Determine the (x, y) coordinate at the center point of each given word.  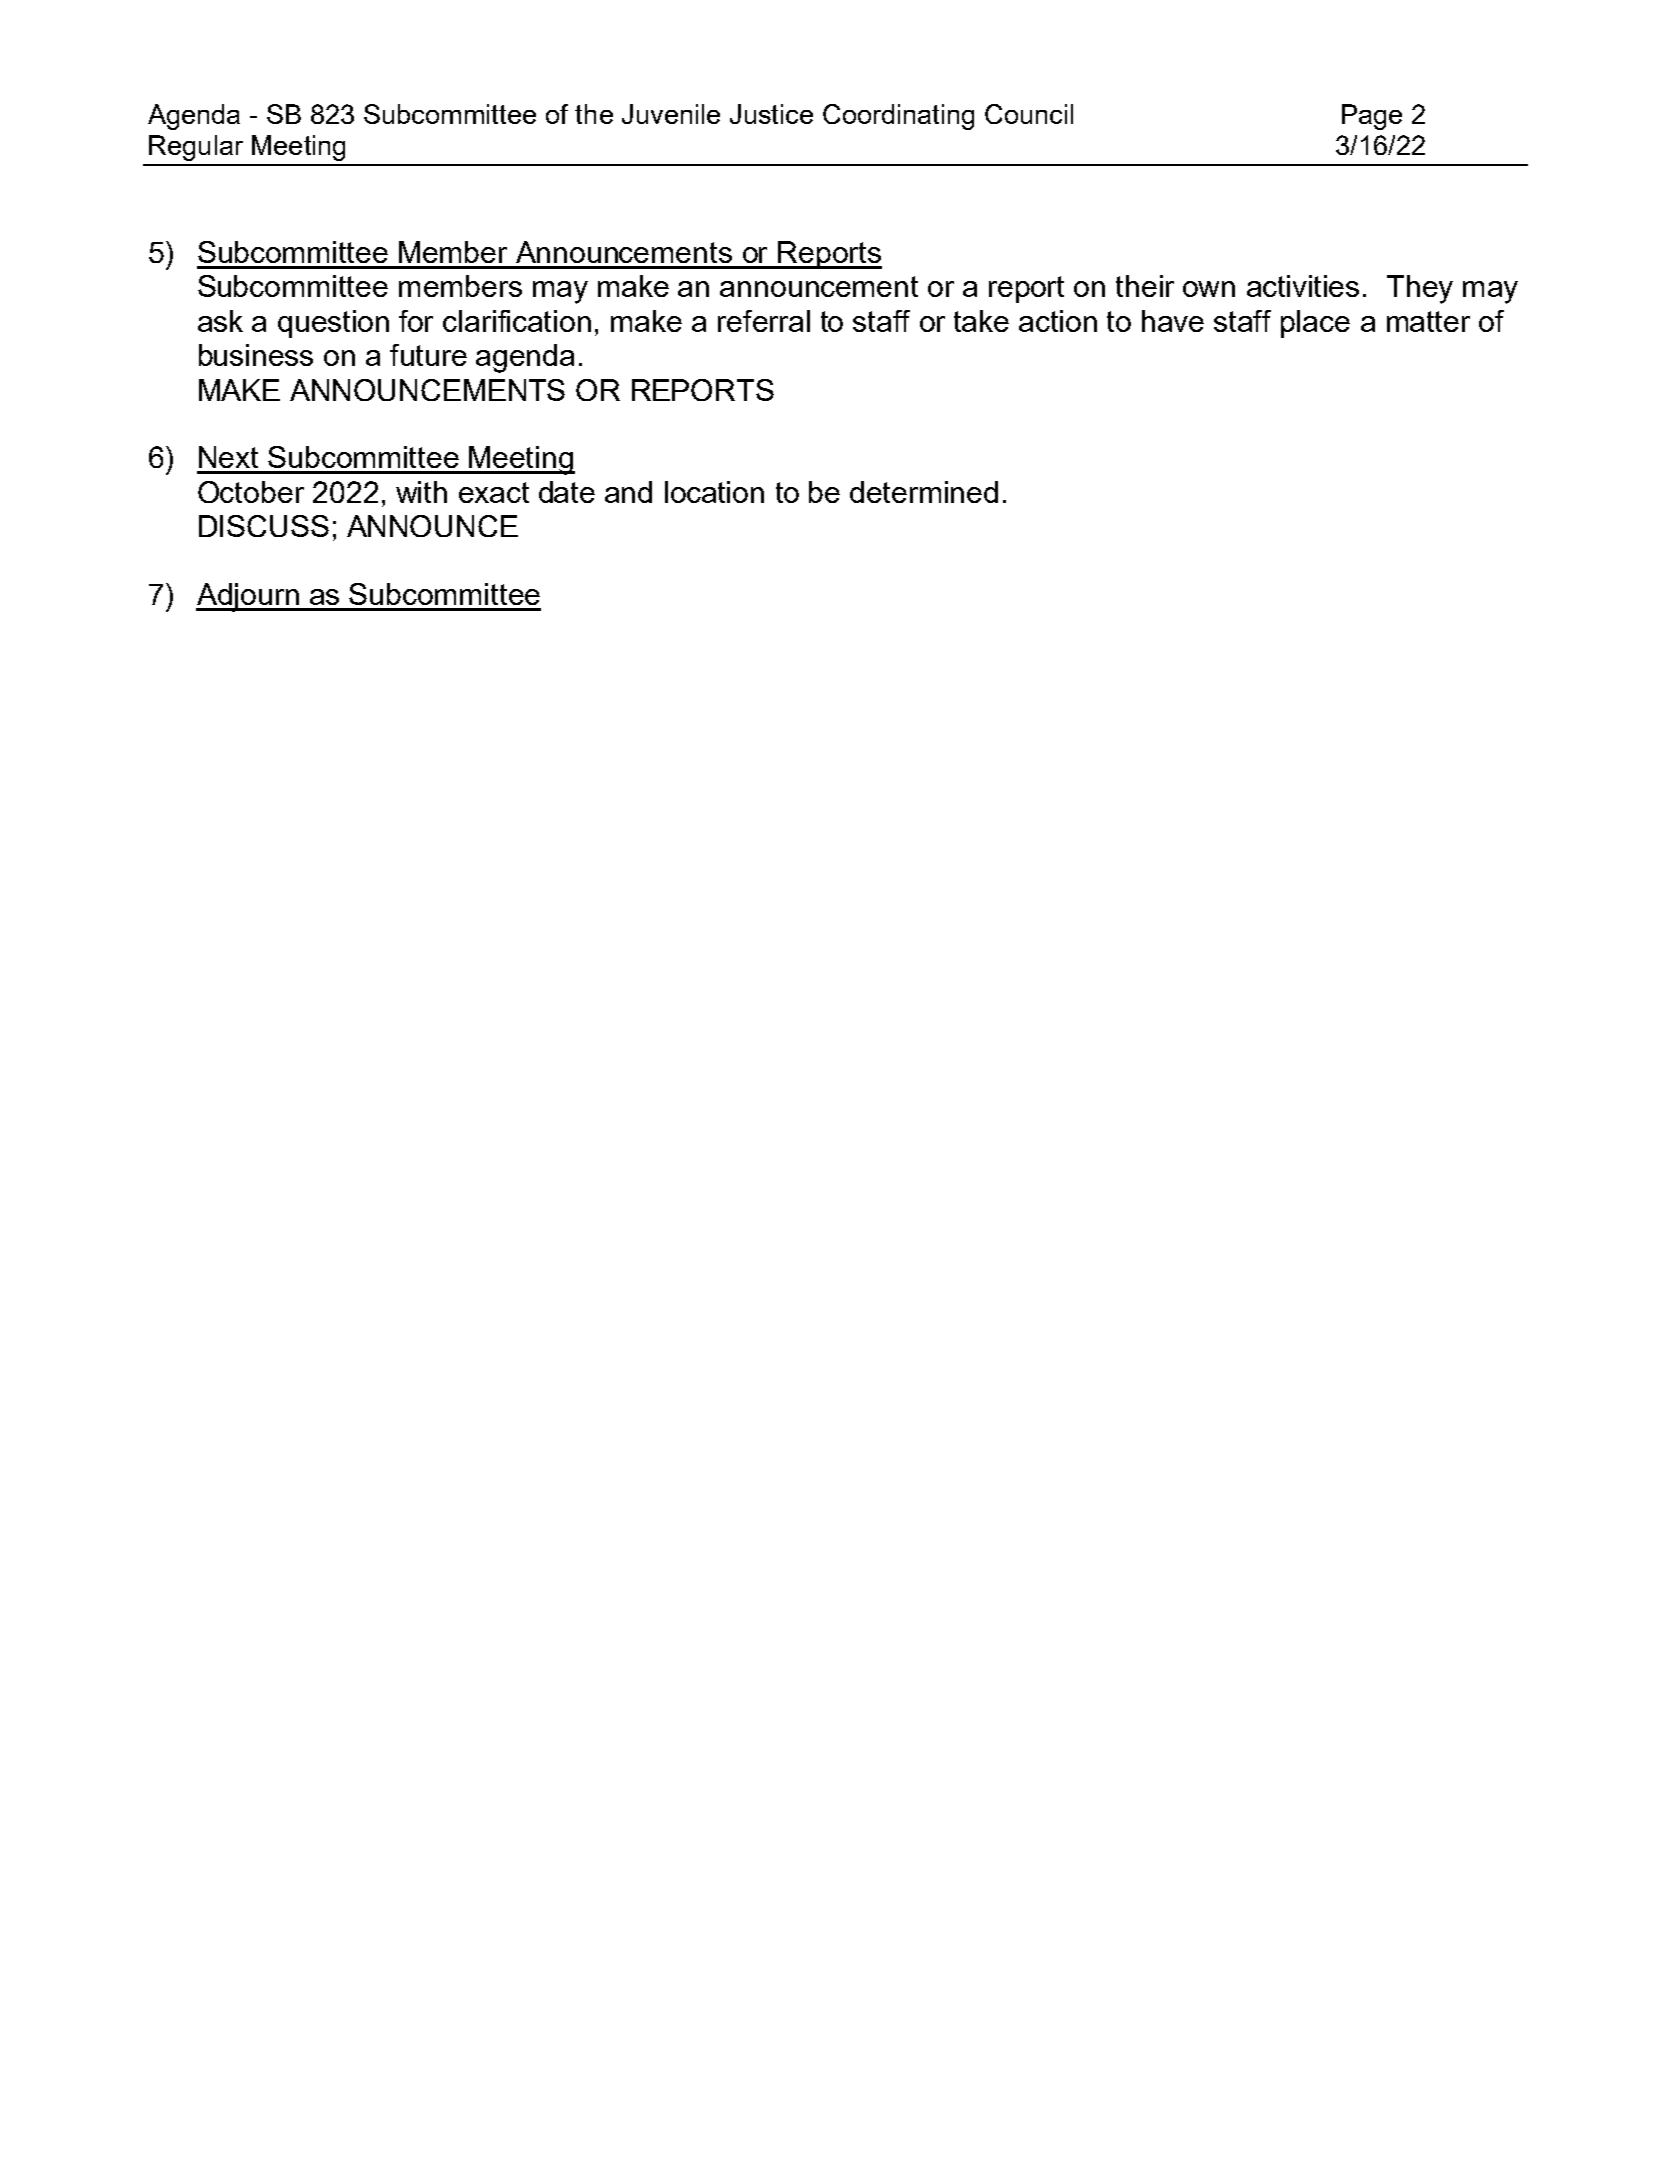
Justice (771, 114)
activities (1303, 286)
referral (764, 321)
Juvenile (671, 114)
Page (1372, 117)
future (428, 355)
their (1145, 286)
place (1315, 324)
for (416, 321)
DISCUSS (264, 526)
